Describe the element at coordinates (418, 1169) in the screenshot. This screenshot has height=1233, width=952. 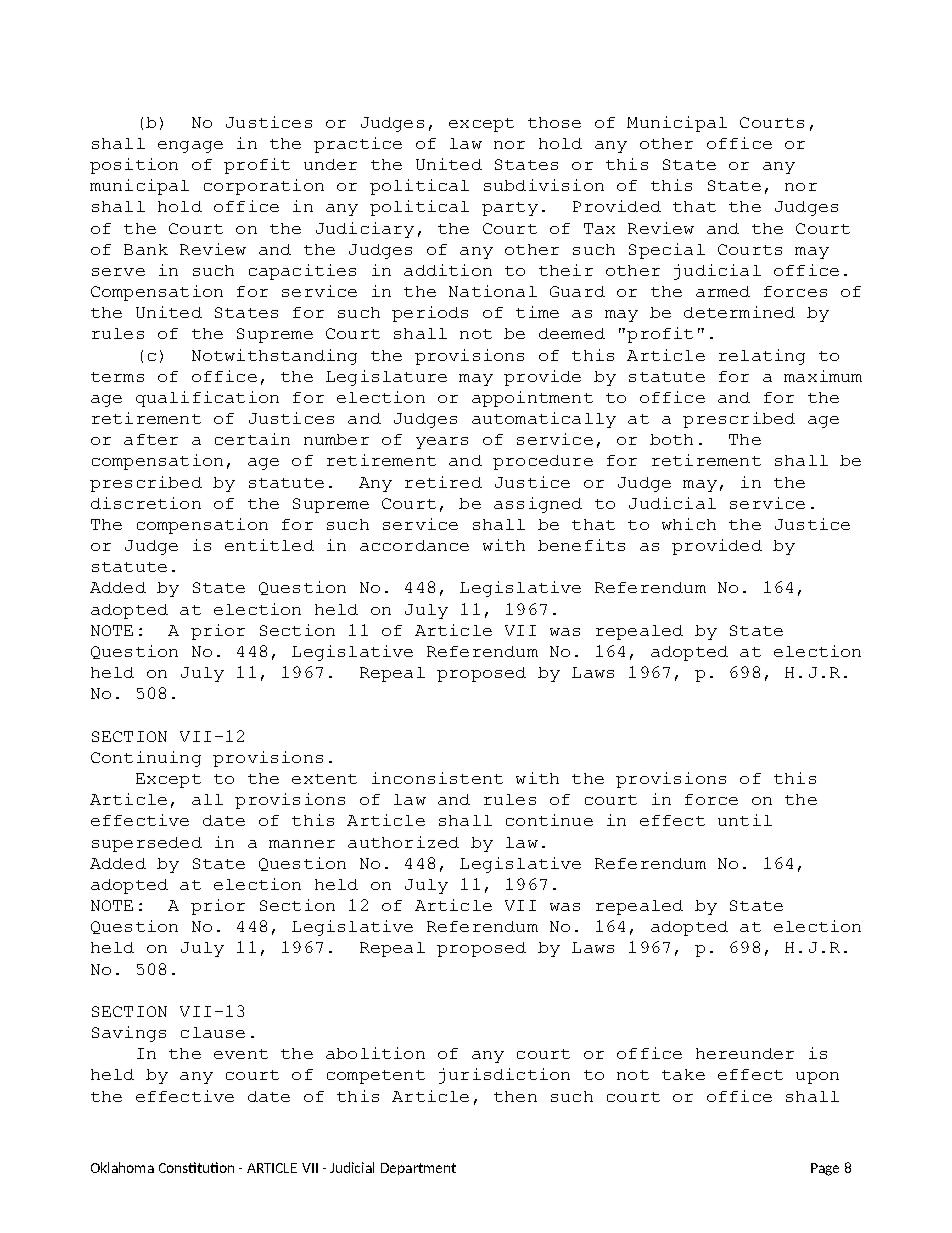
I see `Department` at that location.
